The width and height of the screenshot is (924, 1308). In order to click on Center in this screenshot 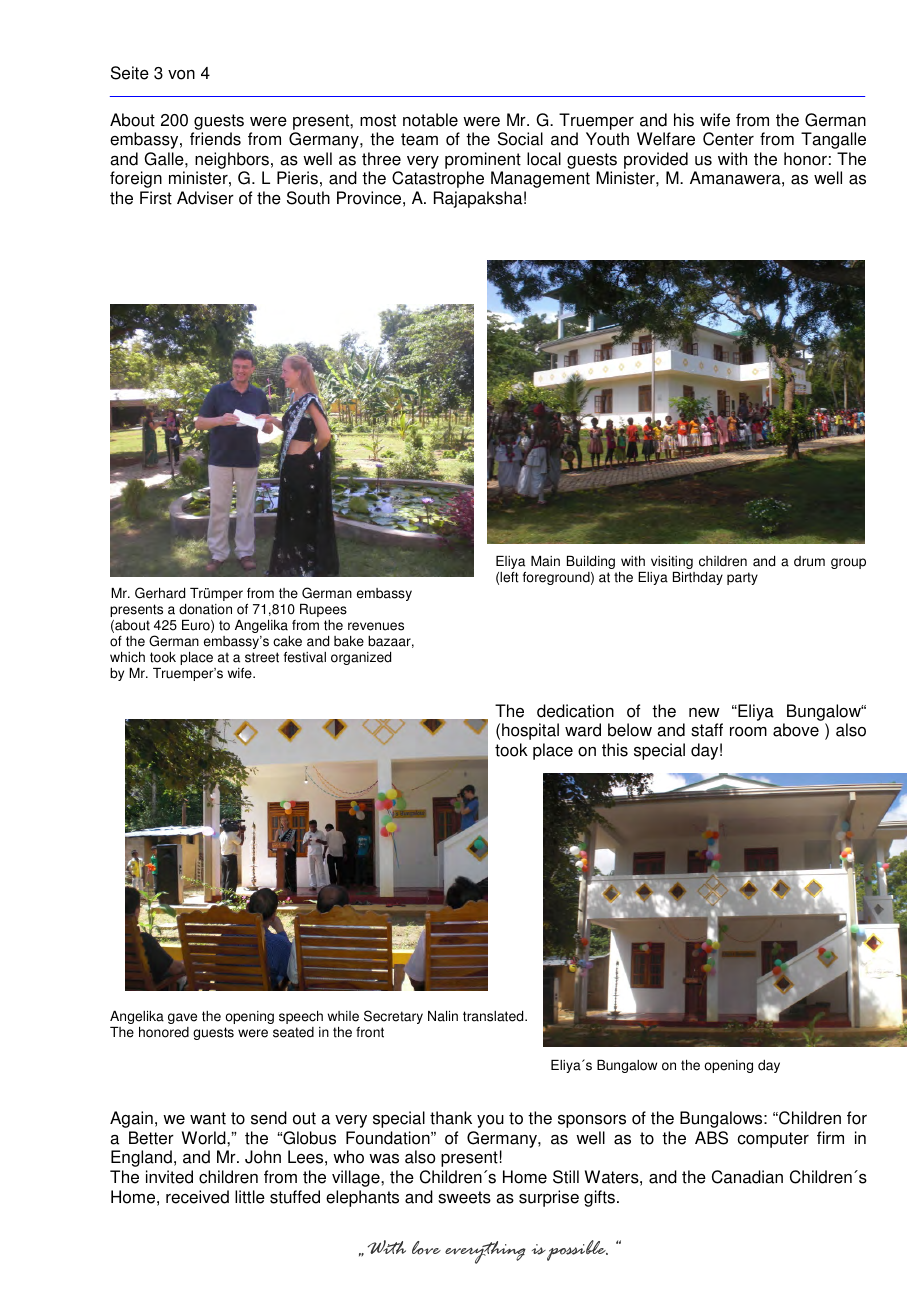, I will do `click(728, 139)`.
